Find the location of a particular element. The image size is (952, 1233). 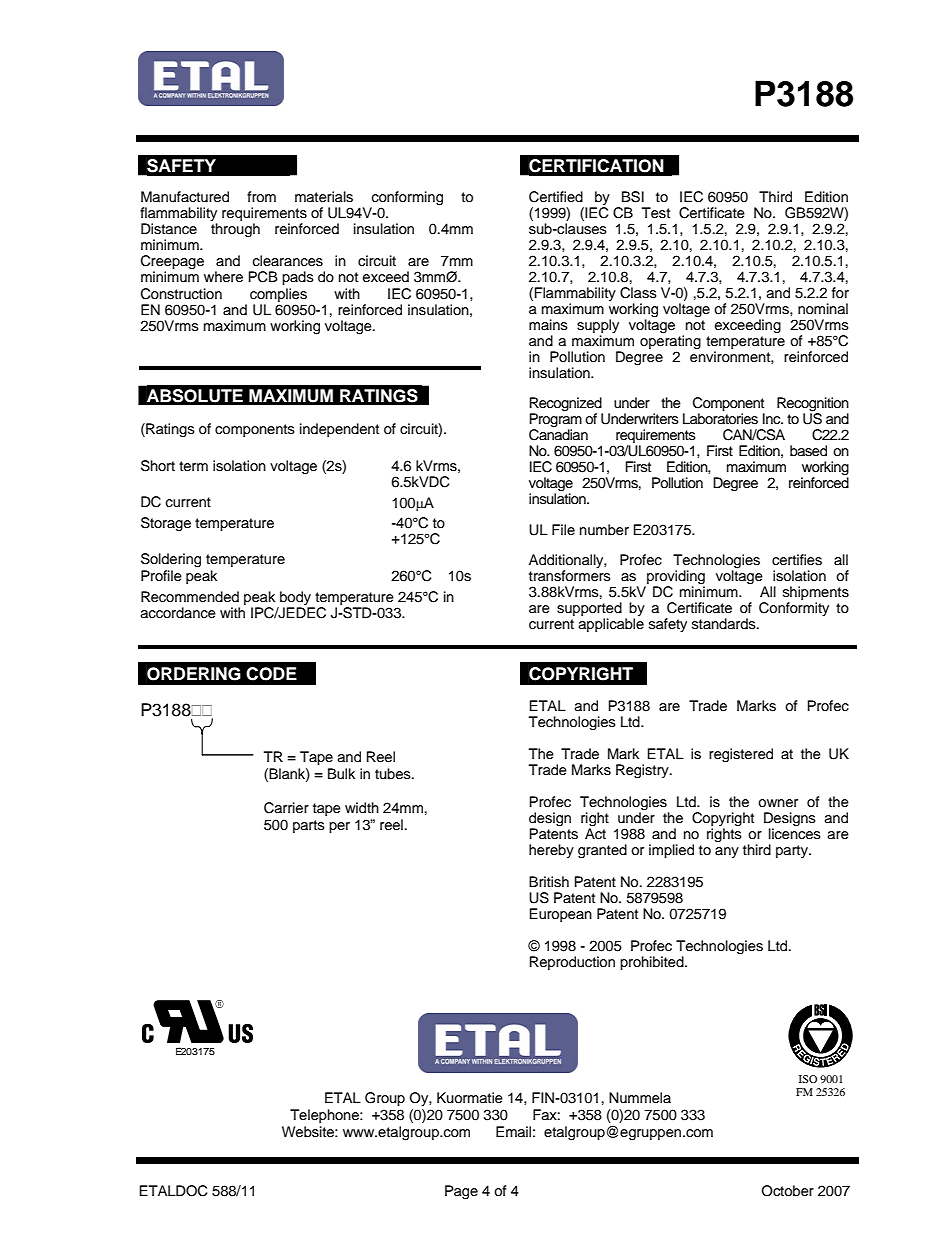

Soldering is located at coordinates (171, 560).
